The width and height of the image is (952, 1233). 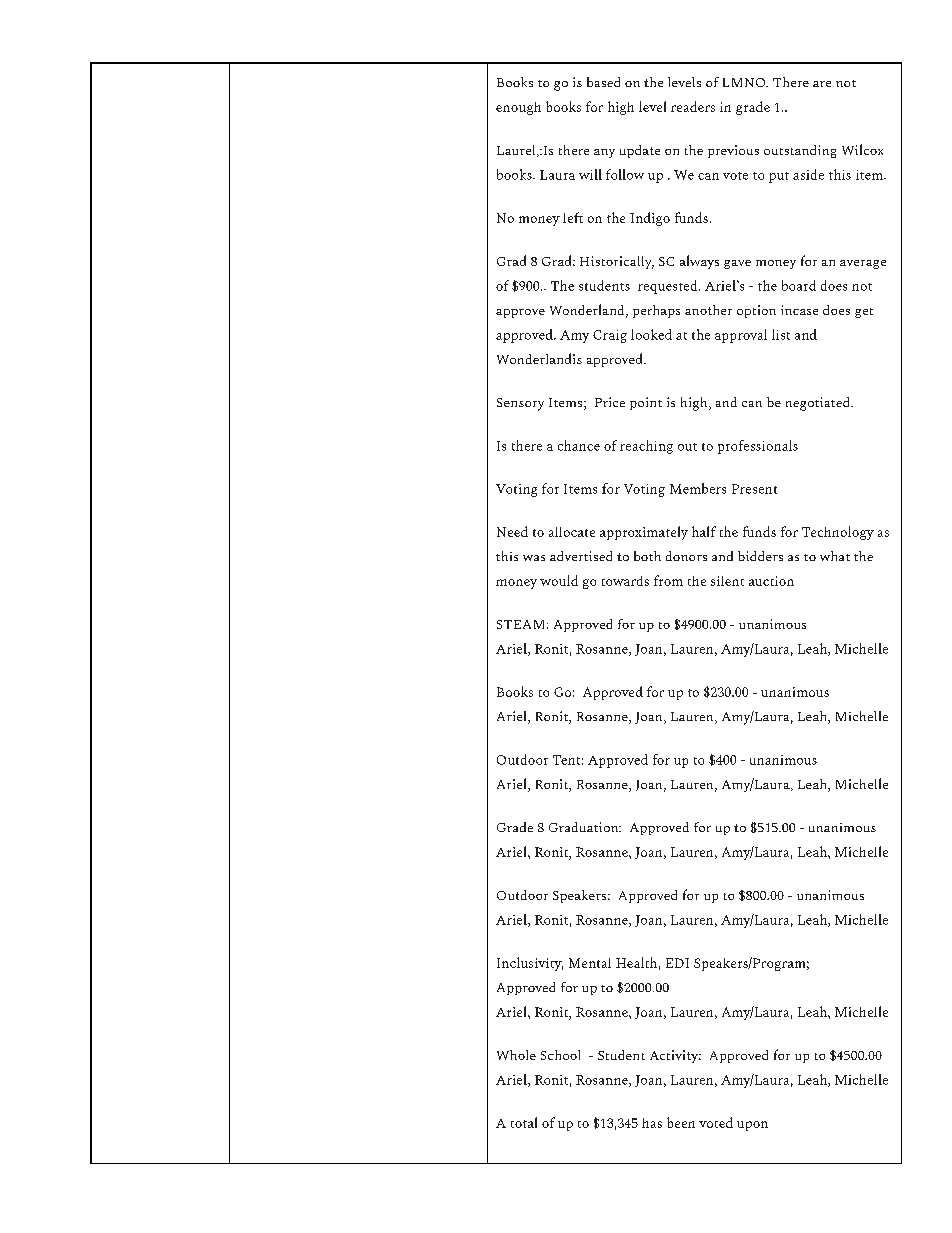 I want to click on STEAM, so click(x=520, y=624).
